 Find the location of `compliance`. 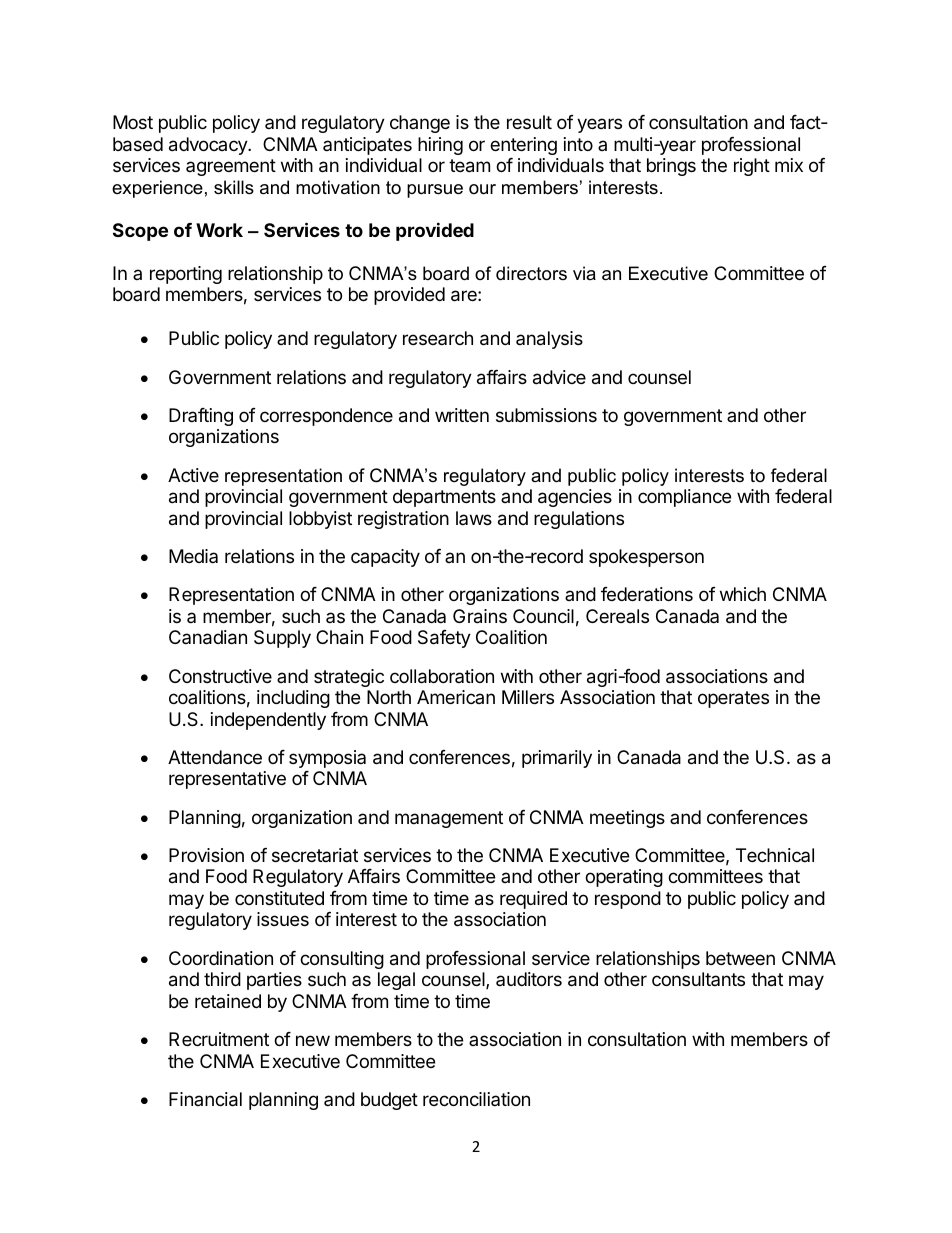

compliance is located at coordinates (684, 498).
